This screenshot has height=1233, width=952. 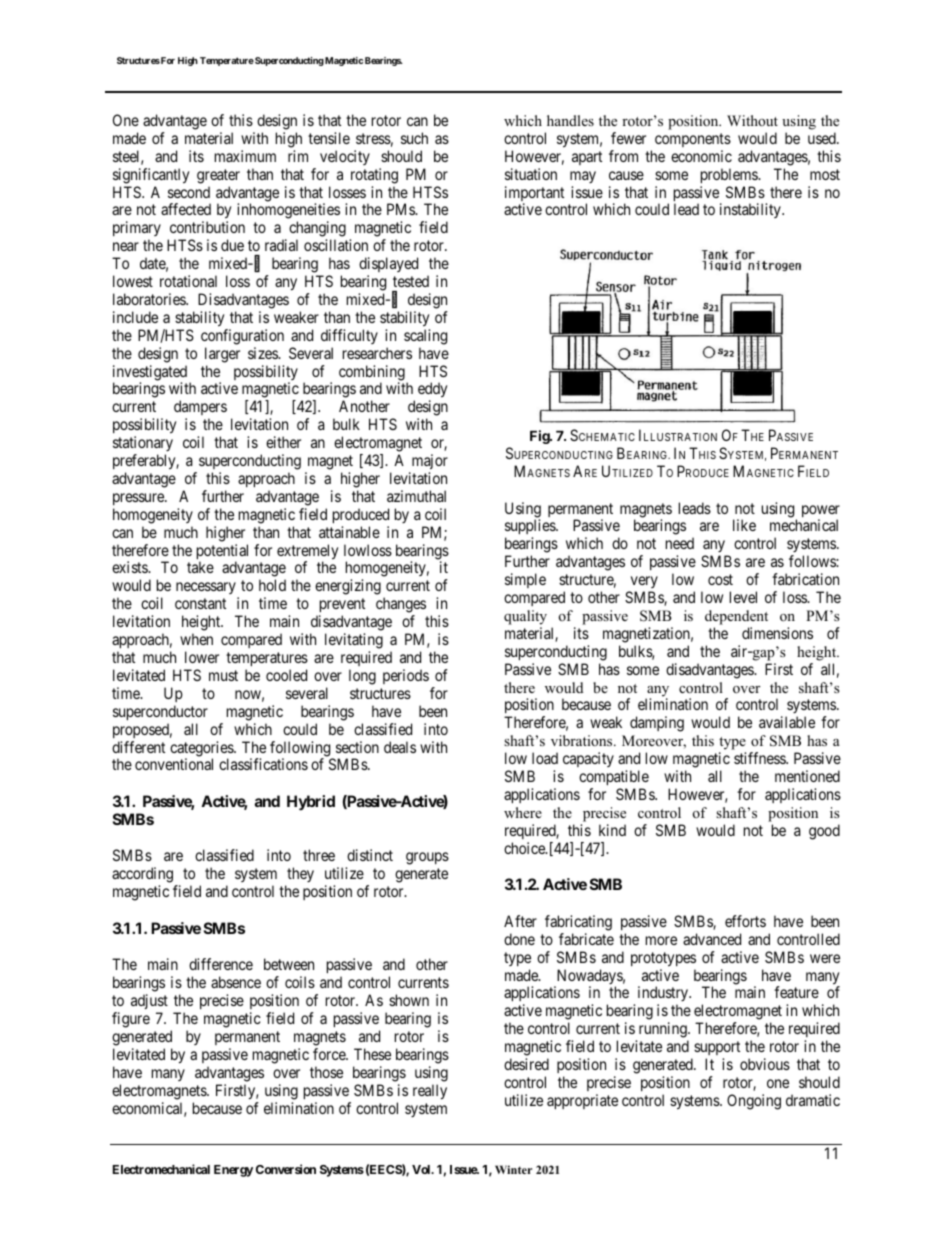 What do you see at coordinates (139, 499) in the screenshot?
I see `pressure` at bounding box center [139, 499].
